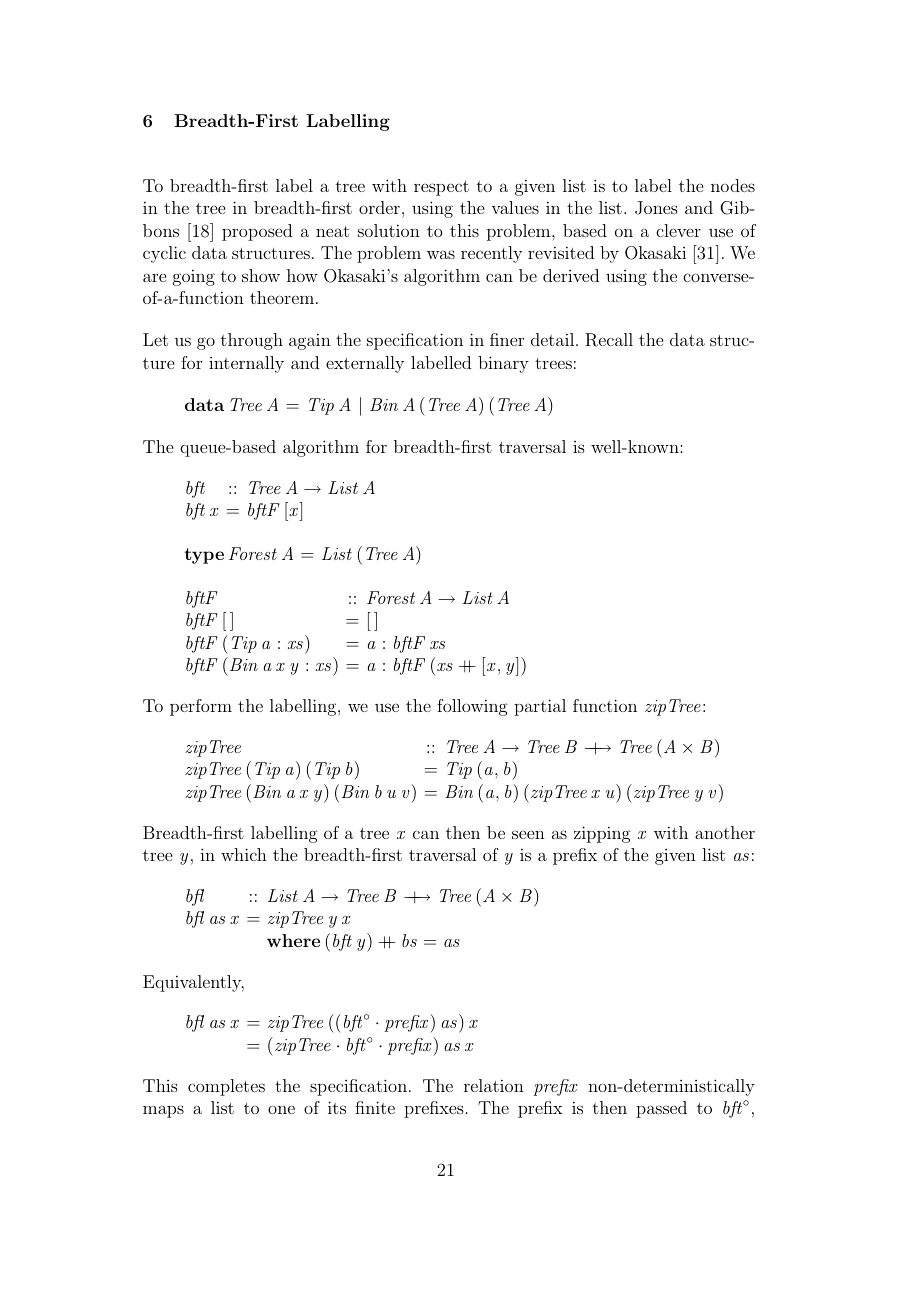 The height and width of the screenshot is (1308, 924). Describe the element at coordinates (226, 1087) in the screenshot. I see `completes` at that location.
